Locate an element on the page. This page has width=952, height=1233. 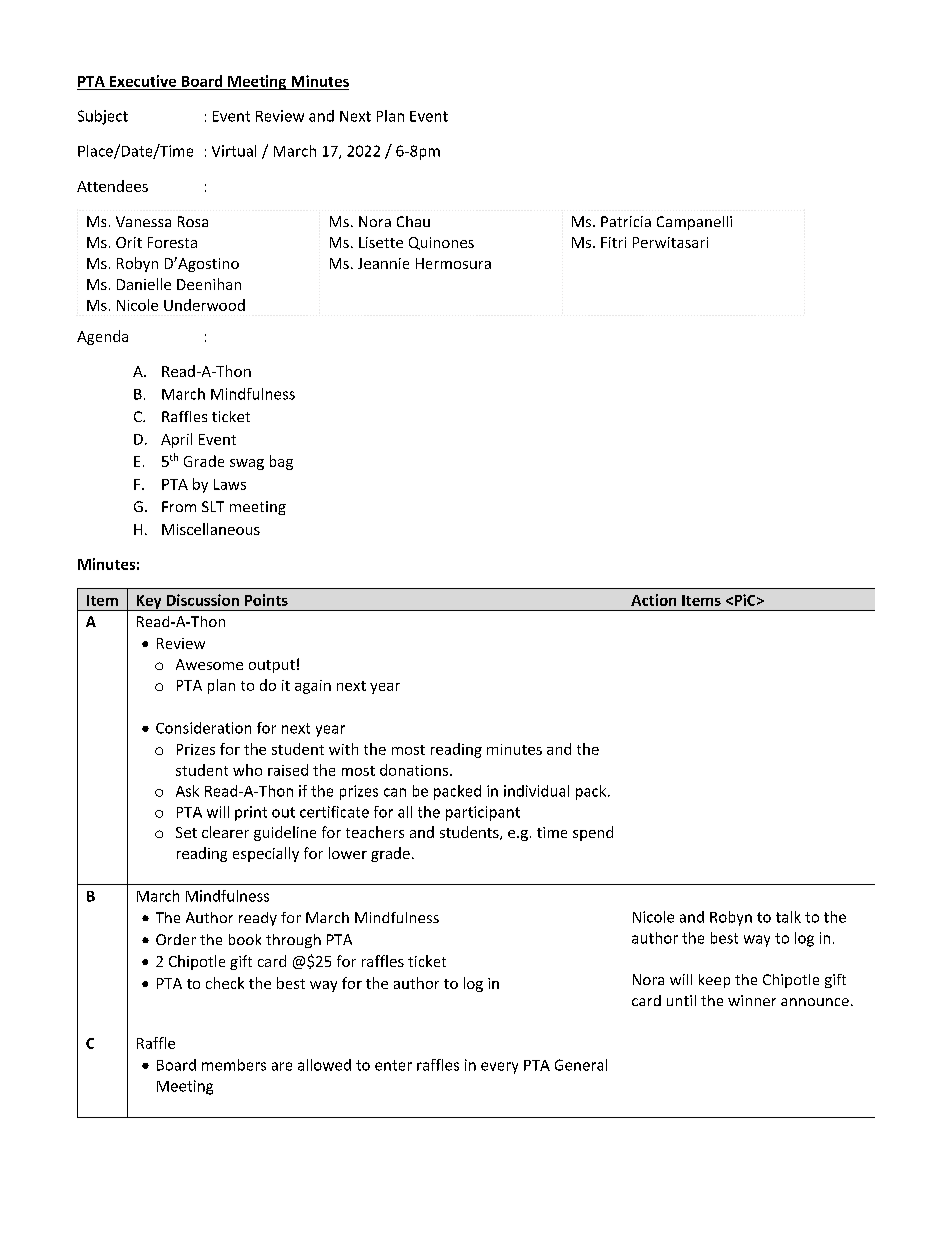
every is located at coordinates (499, 1068).
